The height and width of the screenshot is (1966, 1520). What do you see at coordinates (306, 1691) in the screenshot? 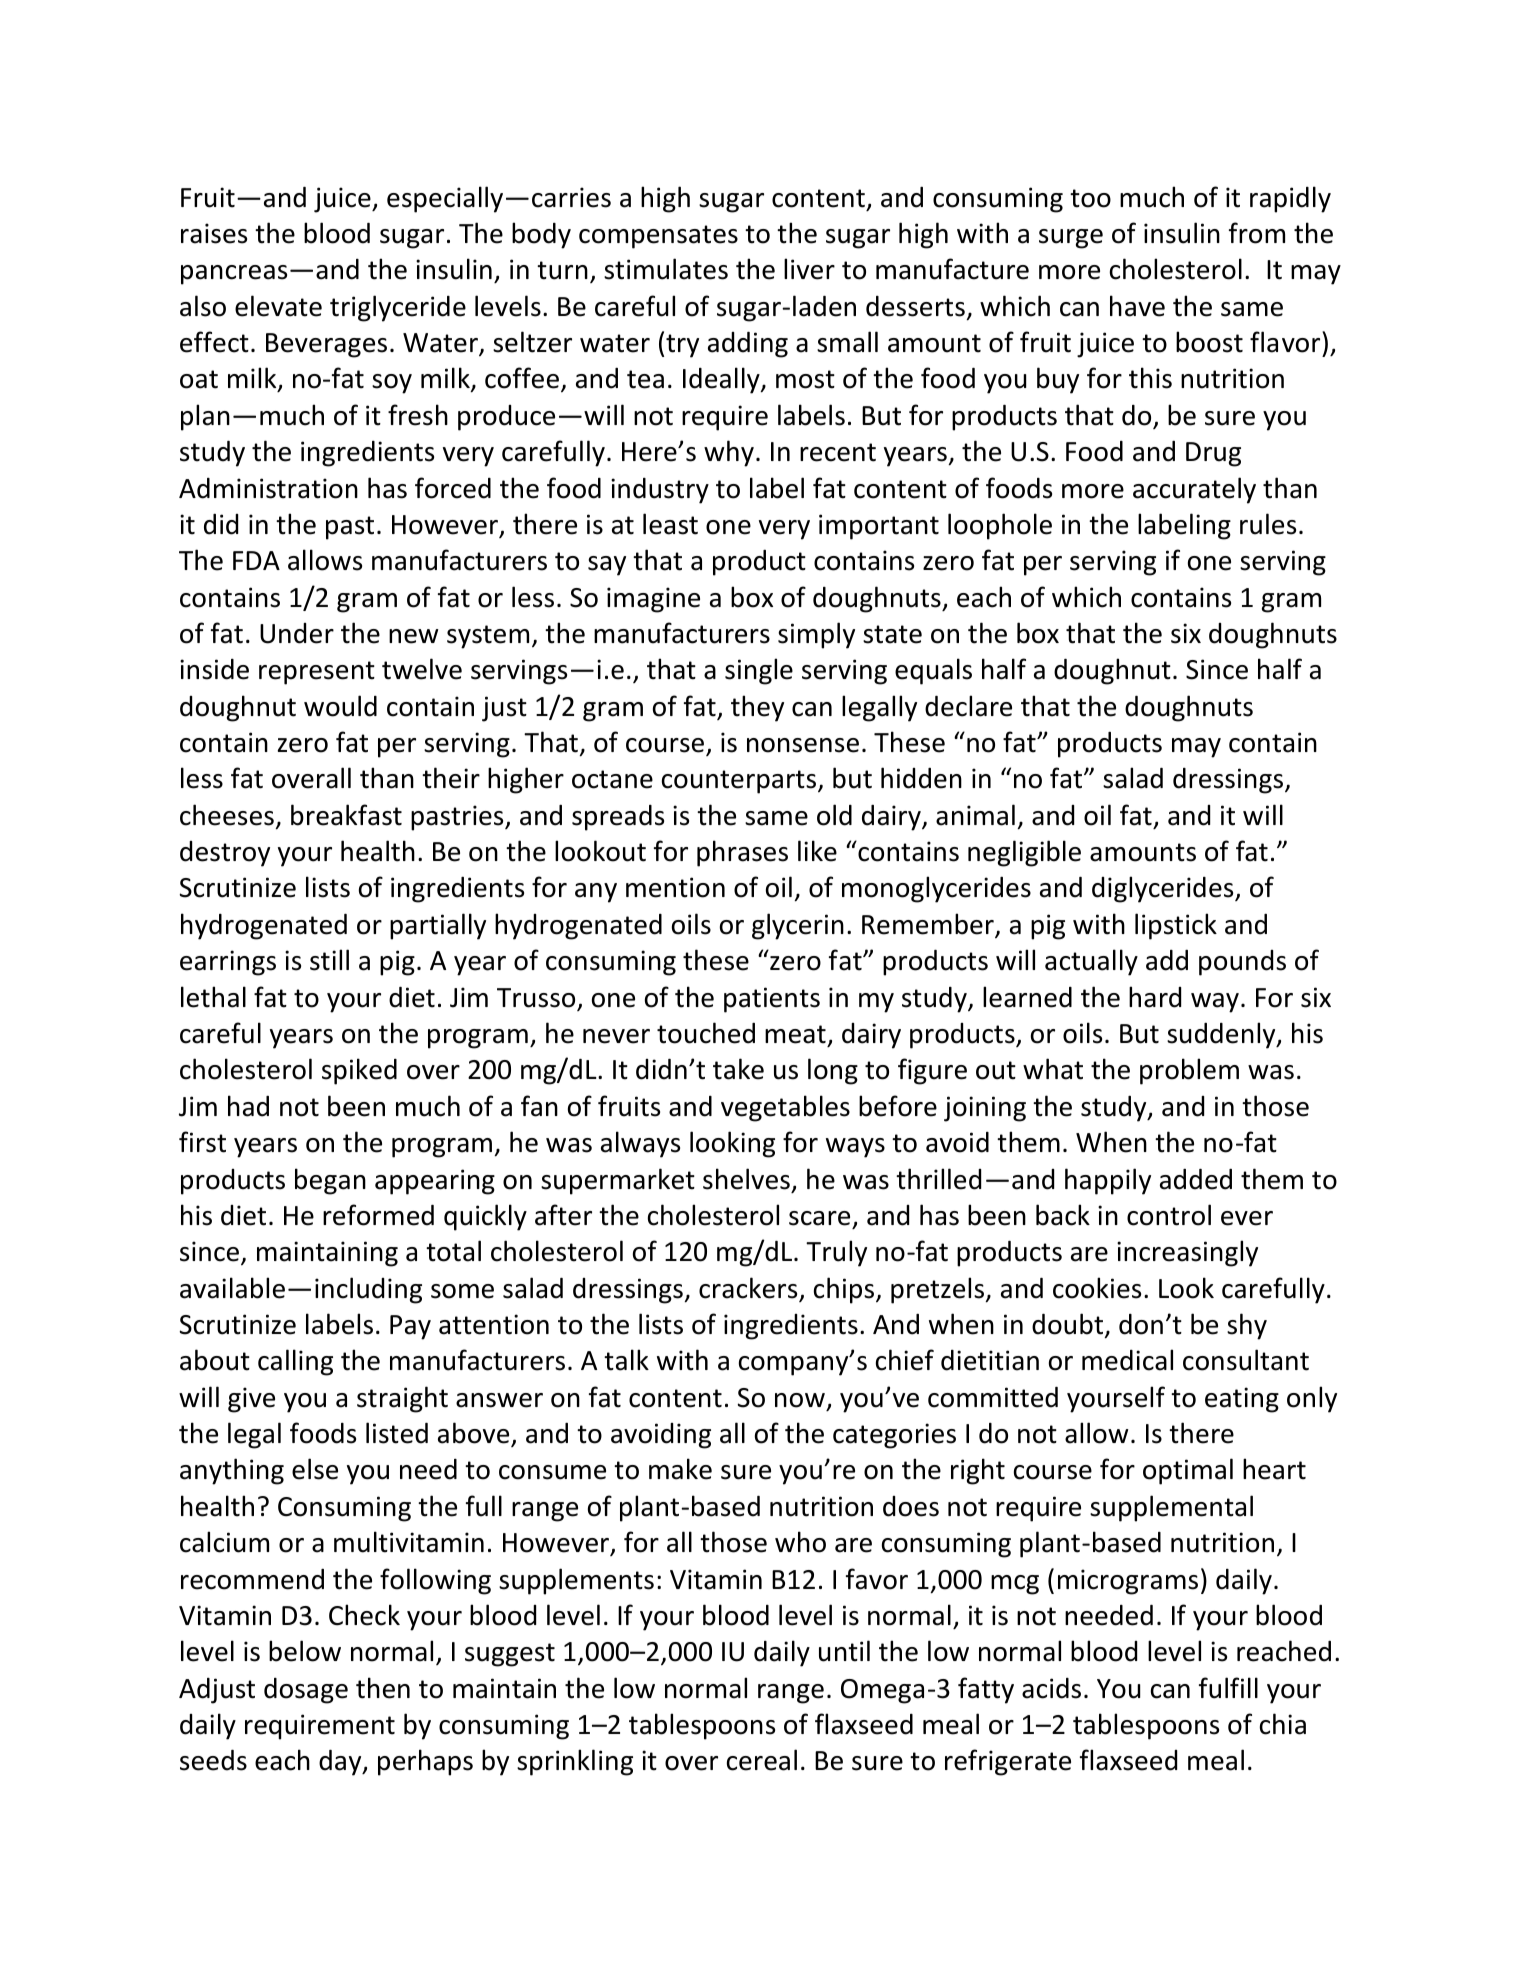
I see `dosage` at bounding box center [306, 1691].
